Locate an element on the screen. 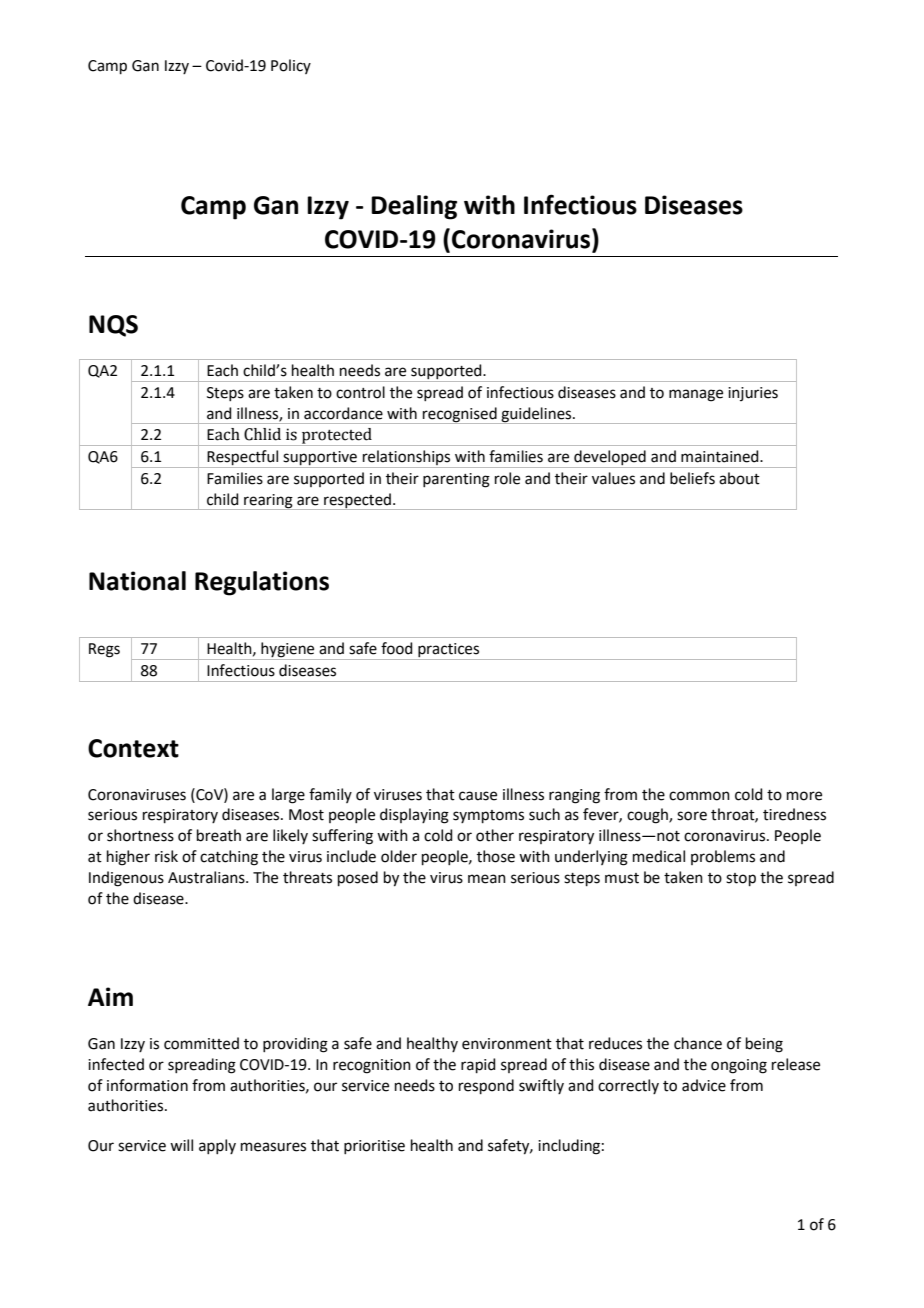  will is located at coordinates (181, 1145).
